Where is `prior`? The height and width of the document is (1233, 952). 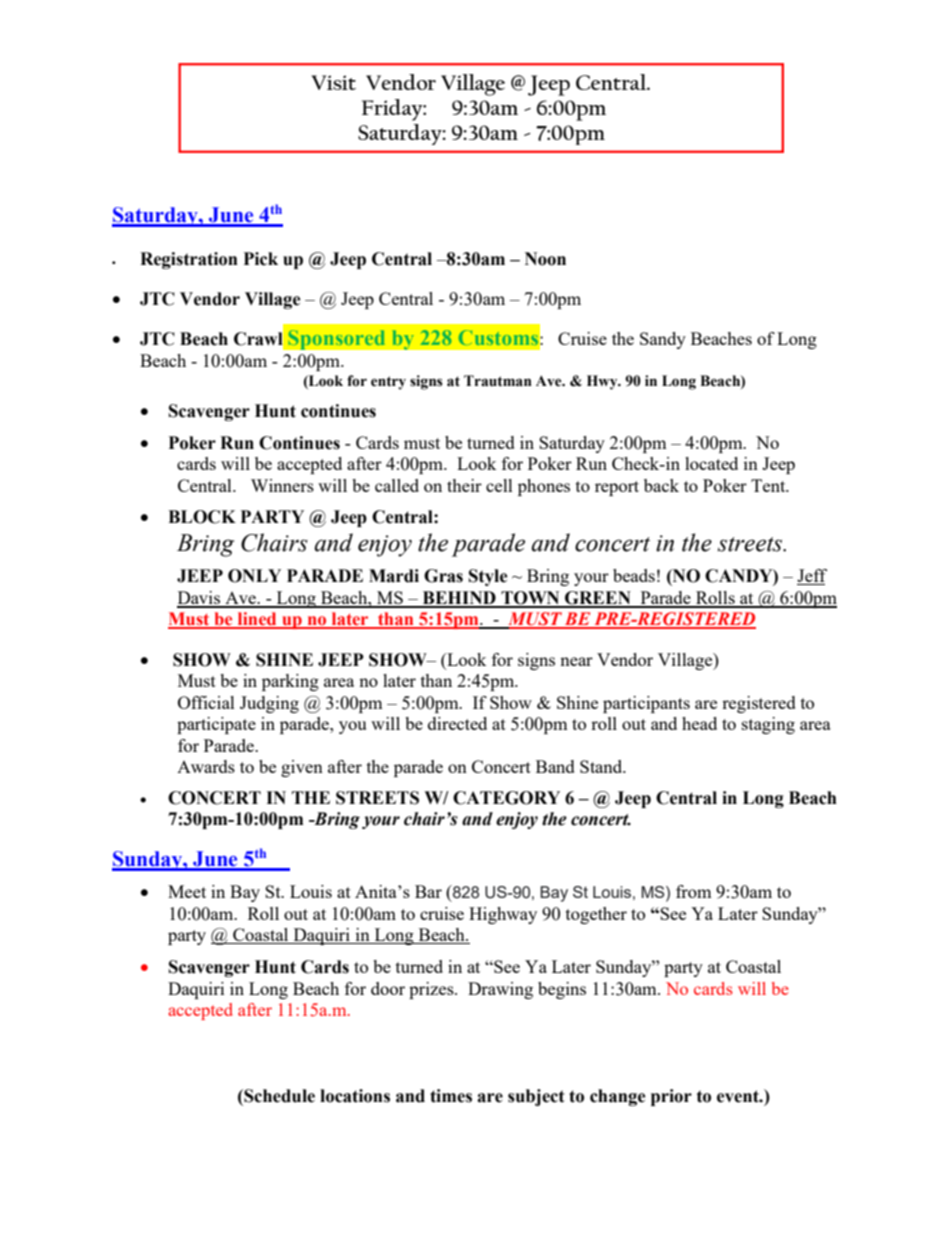
prior is located at coordinates (671, 1097).
